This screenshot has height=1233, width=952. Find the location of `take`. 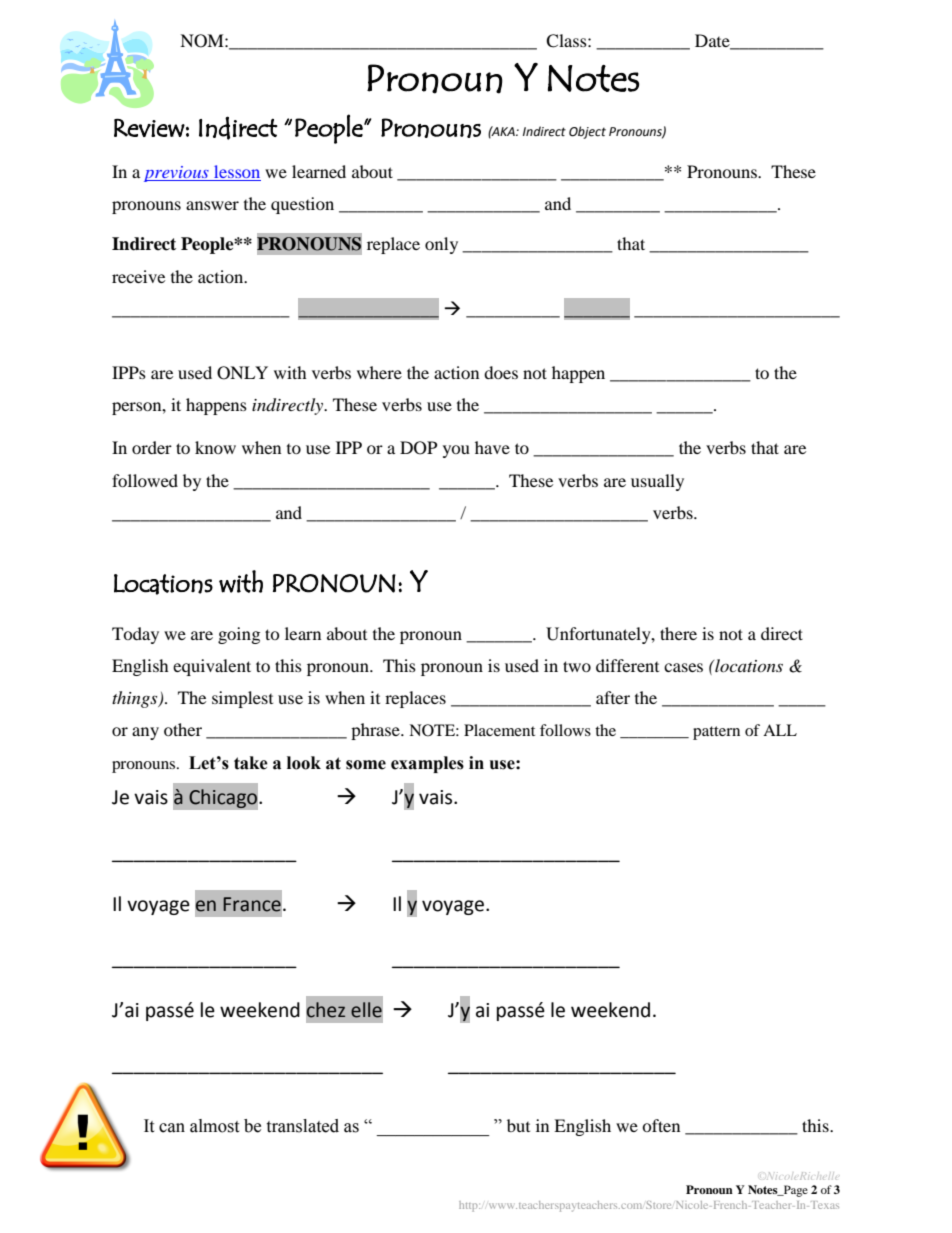

take is located at coordinates (251, 763).
